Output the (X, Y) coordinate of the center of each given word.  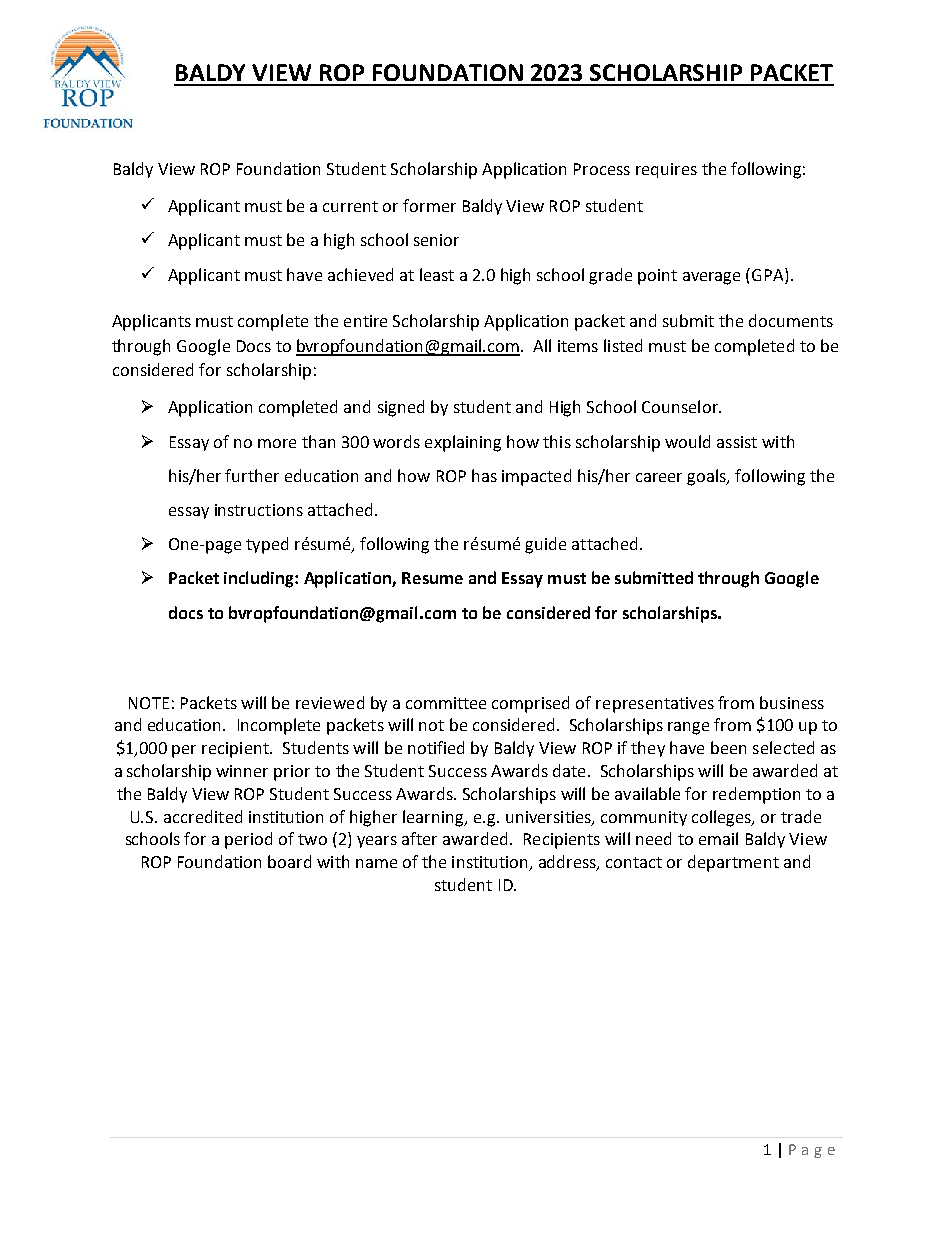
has (484, 475)
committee (446, 703)
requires (666, 170)
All (542, 345)
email (718, 838)
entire (365, 321)
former (429, 205)
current (350, 206)
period (248, 840)
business (792, 702)
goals (708, 477)
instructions (259, 510)
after (419, 838)
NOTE (149, 703)
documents (791, 320)
